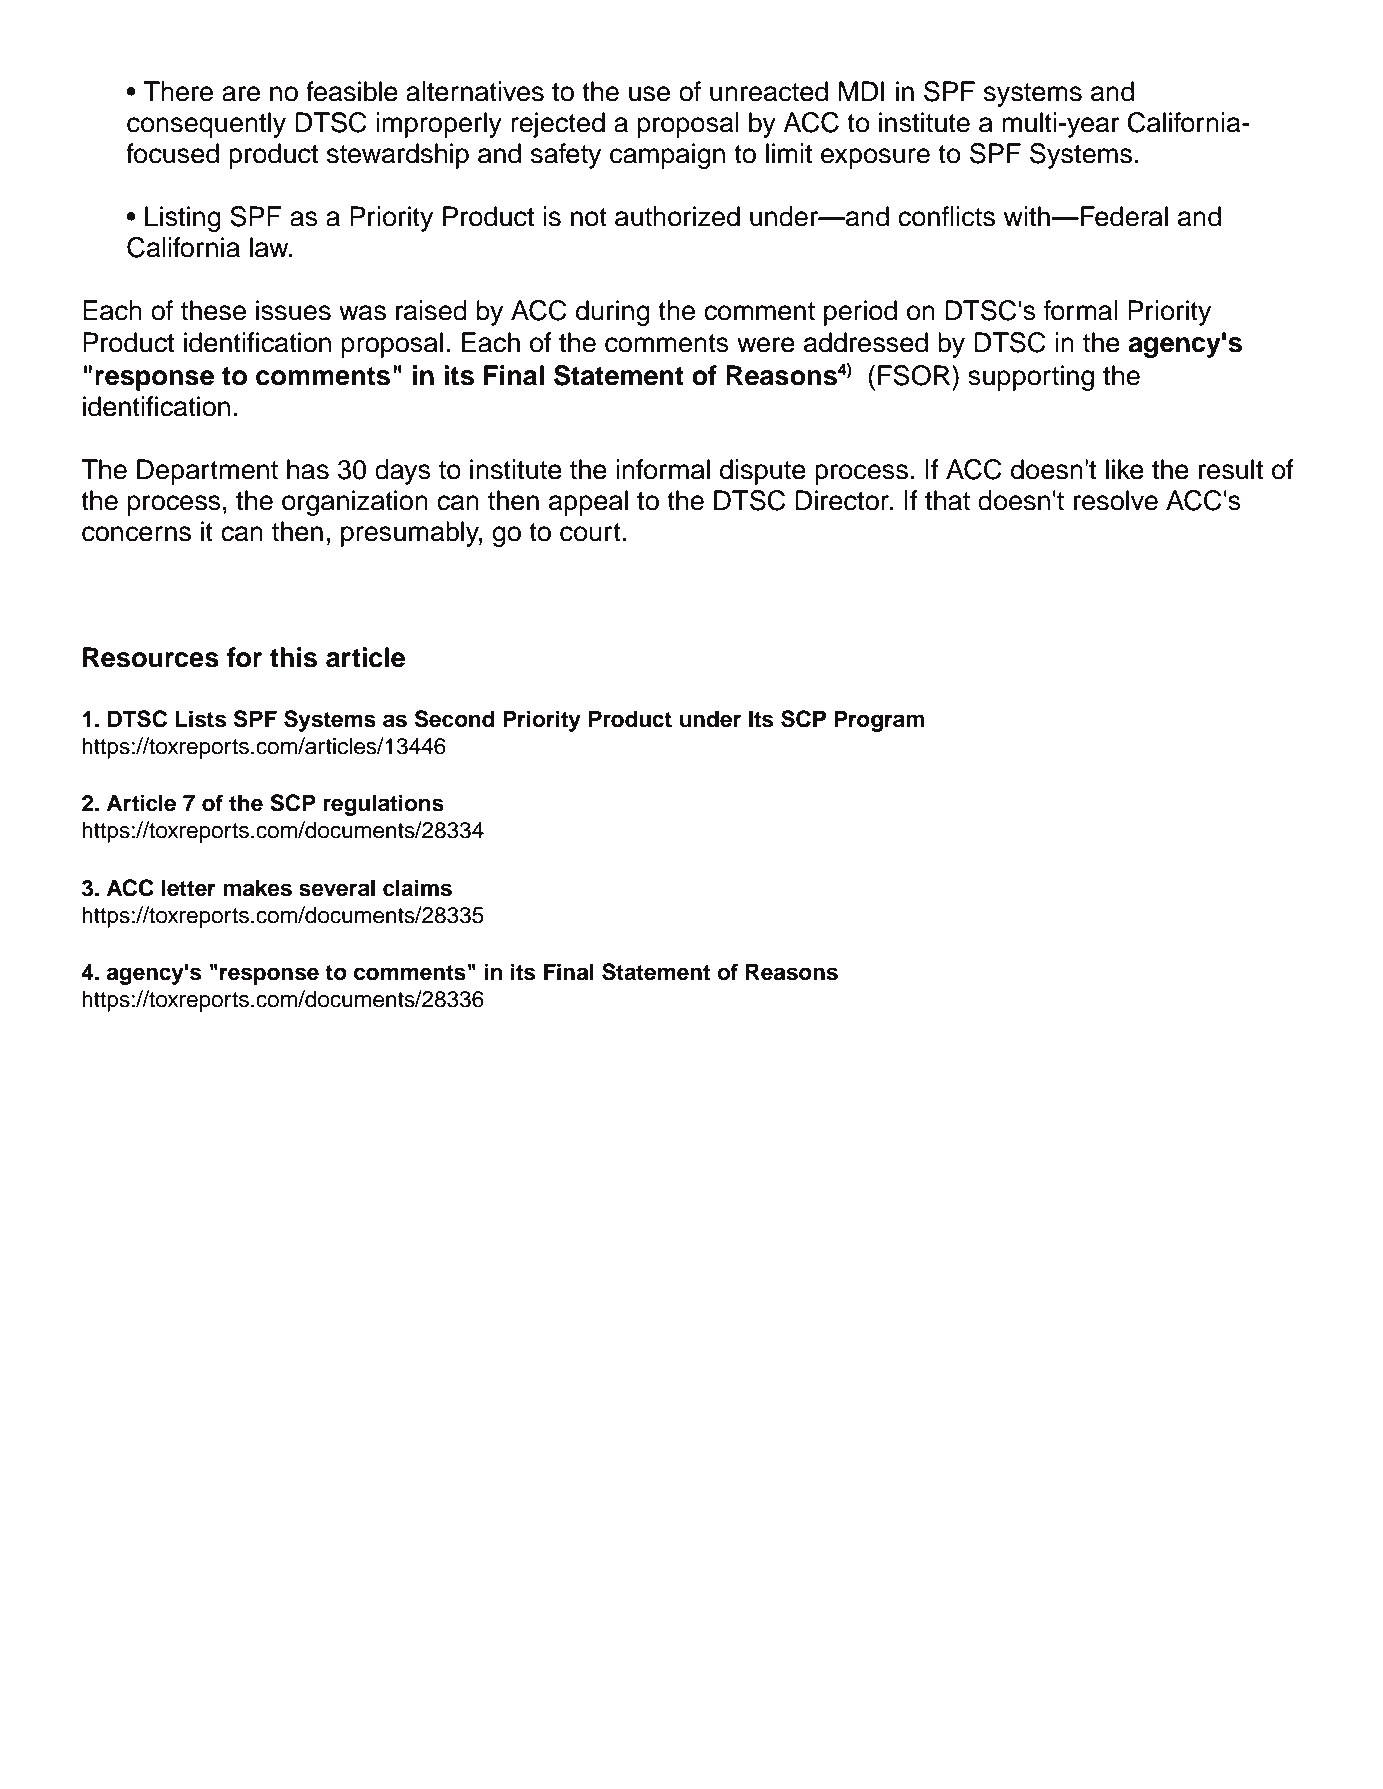 This document has width=1383, height=1789. I want to click on MDI, so click(862, 91).
